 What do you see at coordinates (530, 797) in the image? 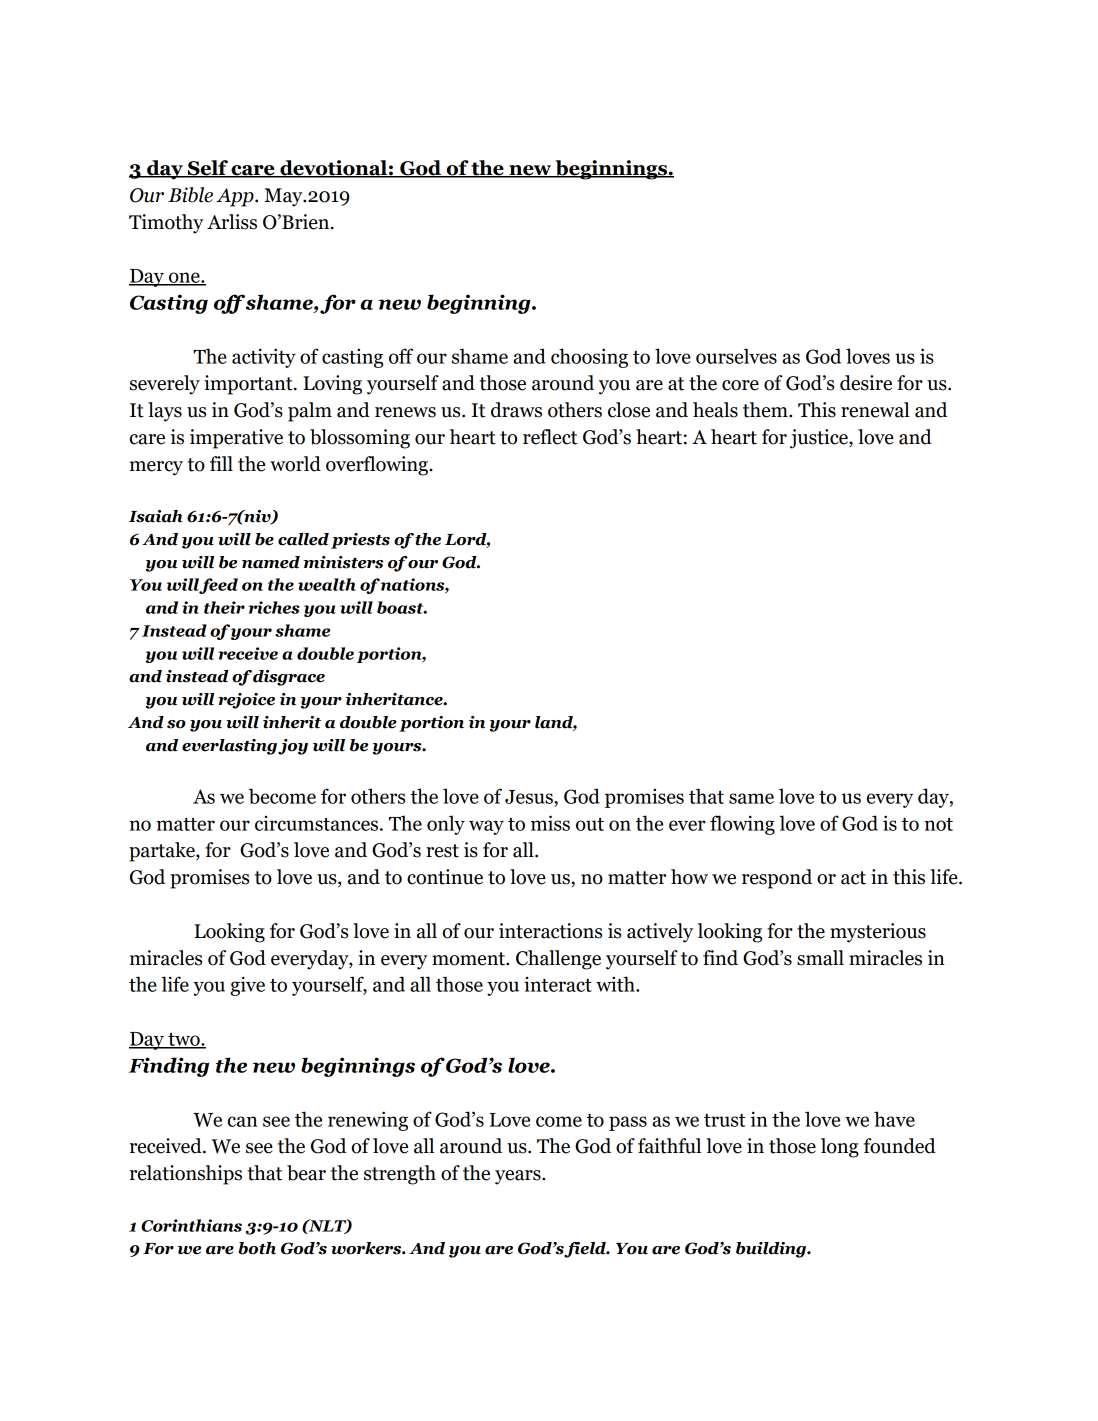
I see `Jesus` at bounding box center [530, 797].
